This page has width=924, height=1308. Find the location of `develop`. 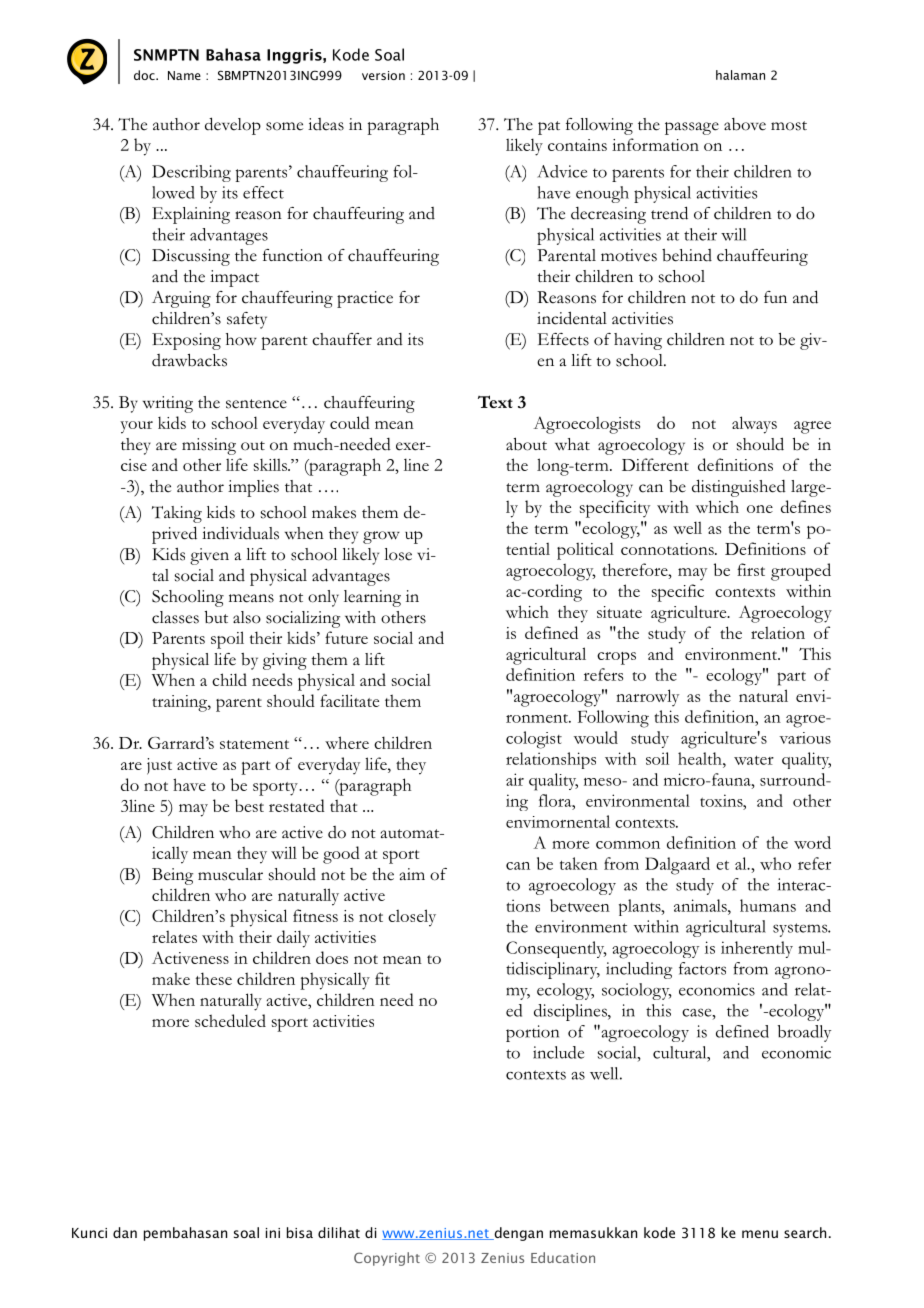

develop is located at coordinates (233, 126).
